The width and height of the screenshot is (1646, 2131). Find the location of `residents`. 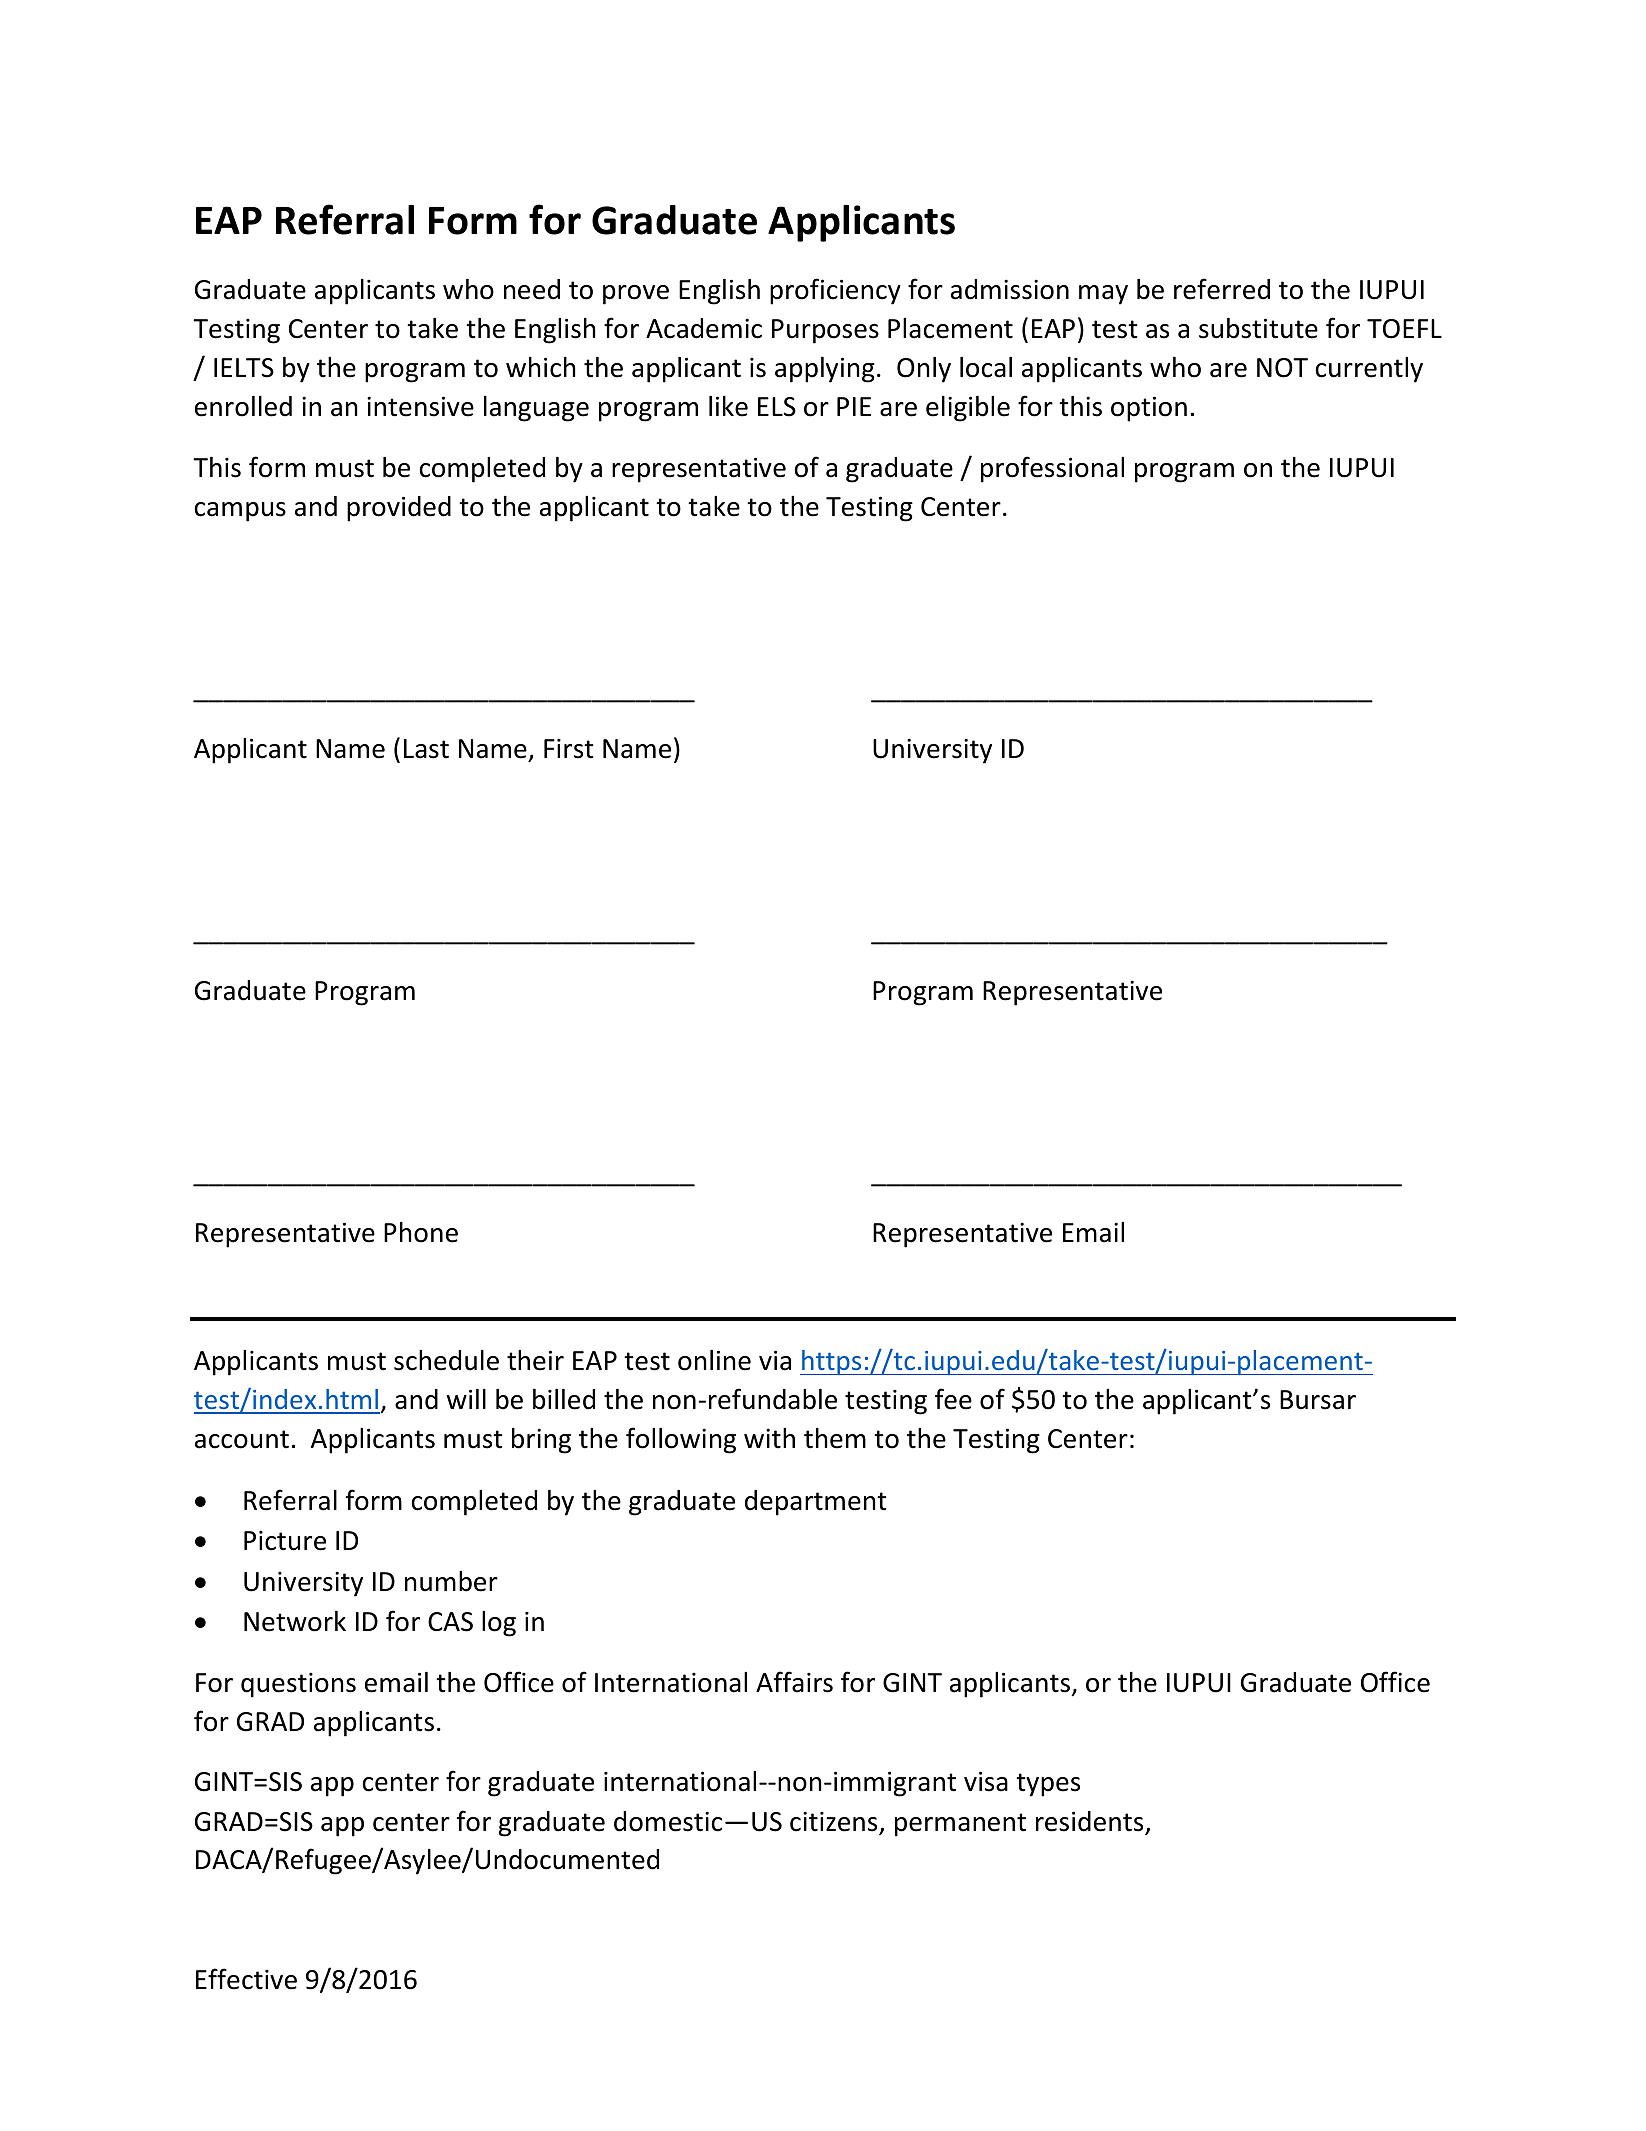

residents is located at coordinates (1091, 1822).
